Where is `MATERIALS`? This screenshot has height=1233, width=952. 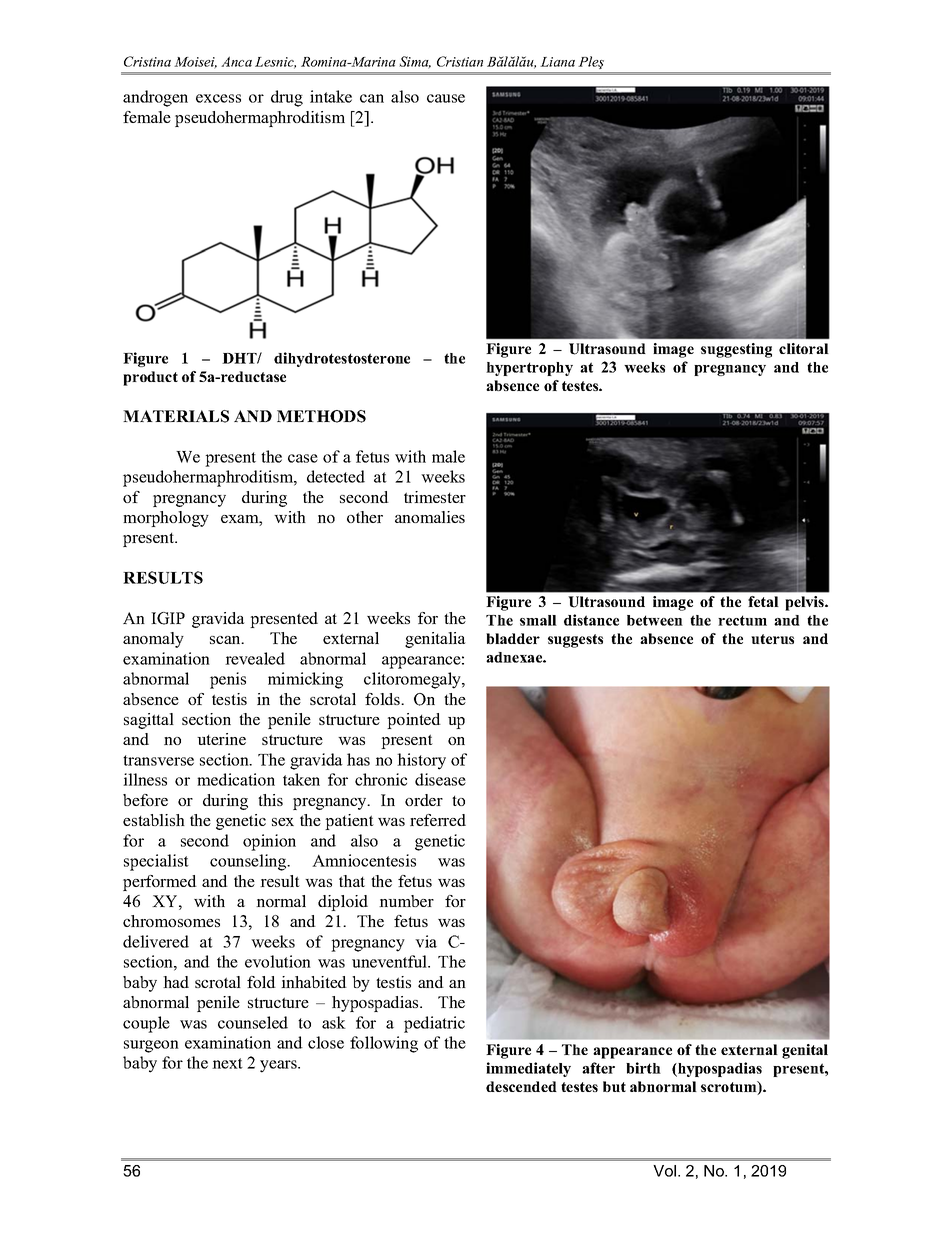
MATERIALS is located at coordinates (176, 416).
